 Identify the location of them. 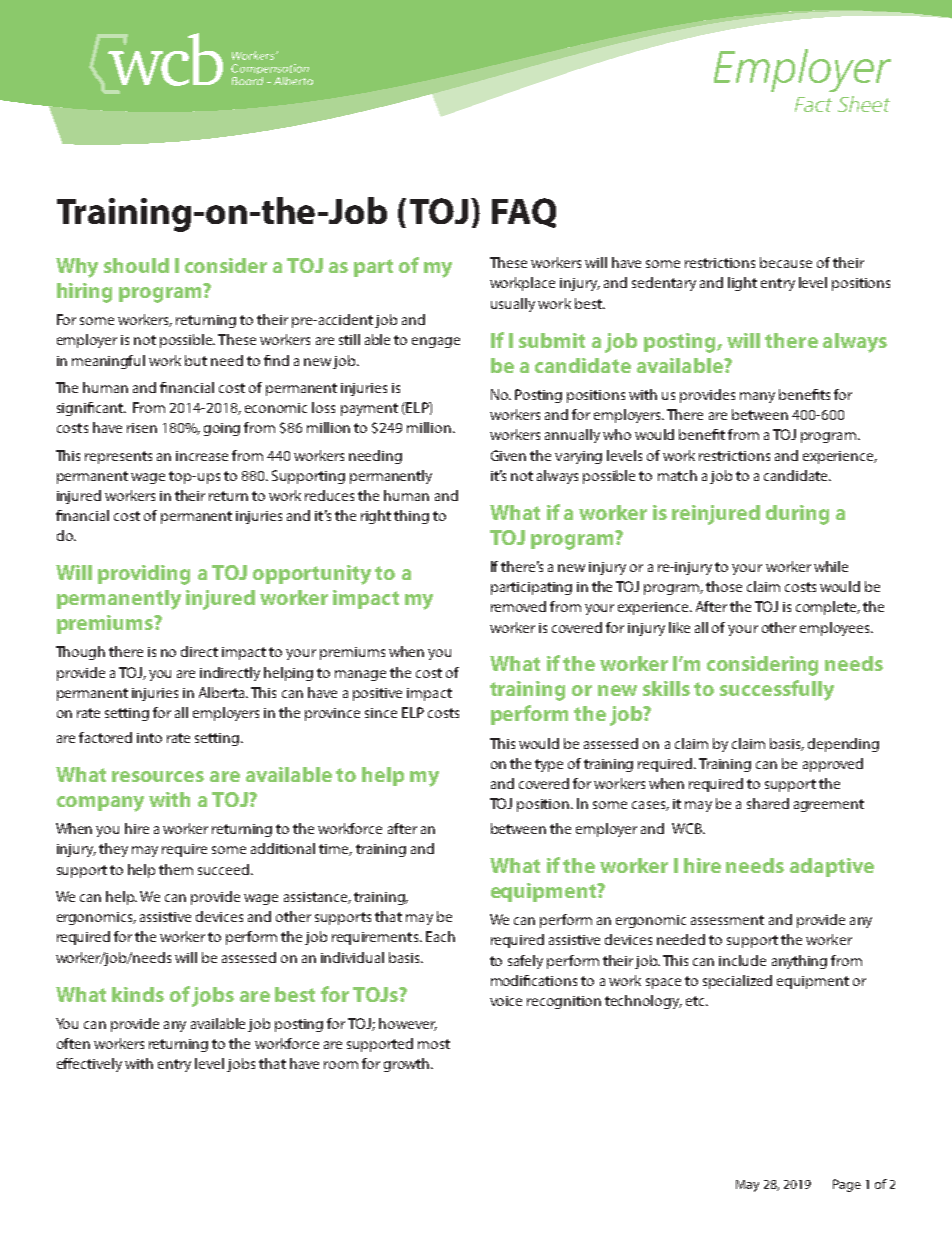
(176, 869).
